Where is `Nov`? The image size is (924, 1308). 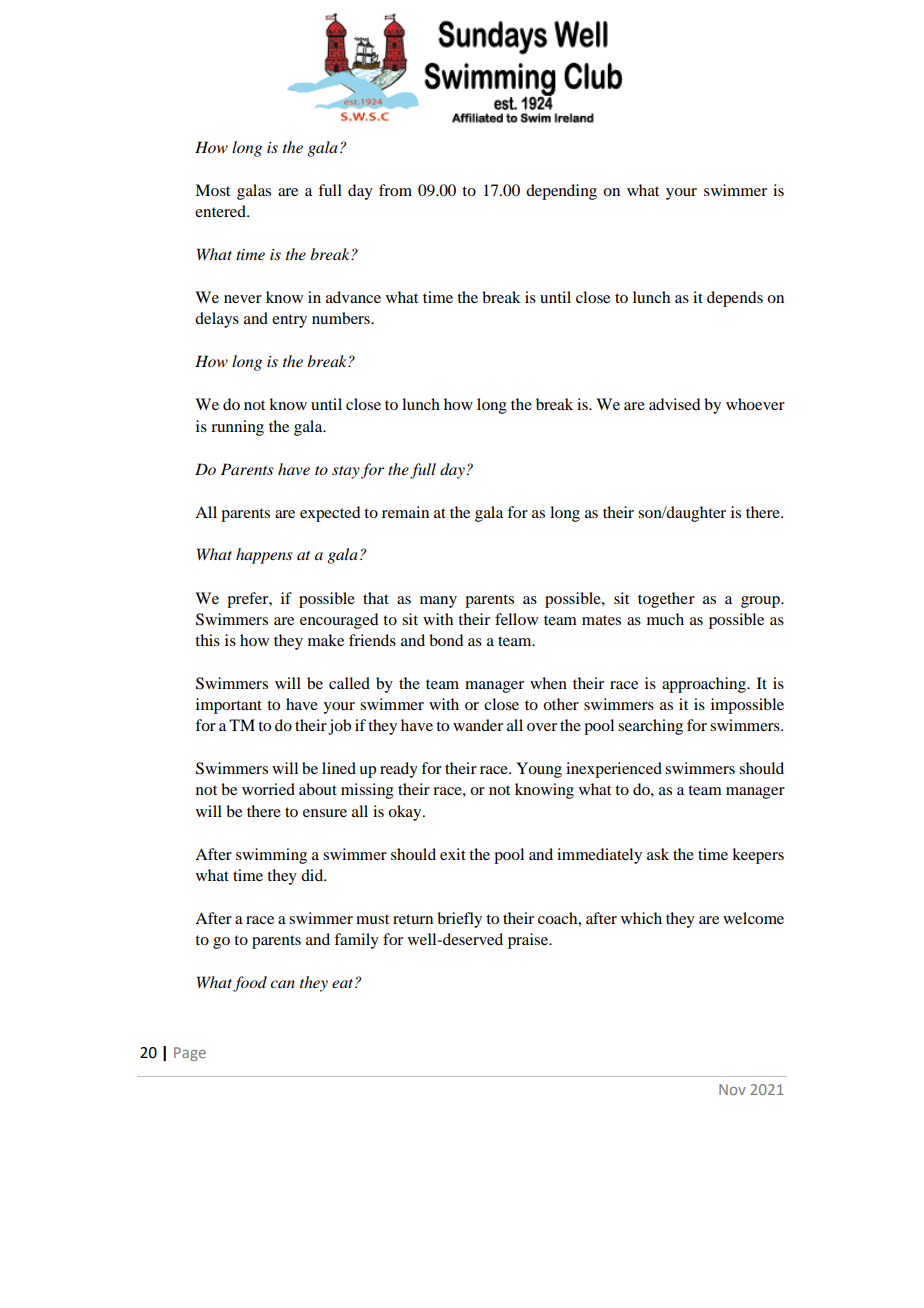
Nov is located at coordinates (732, 1089).
